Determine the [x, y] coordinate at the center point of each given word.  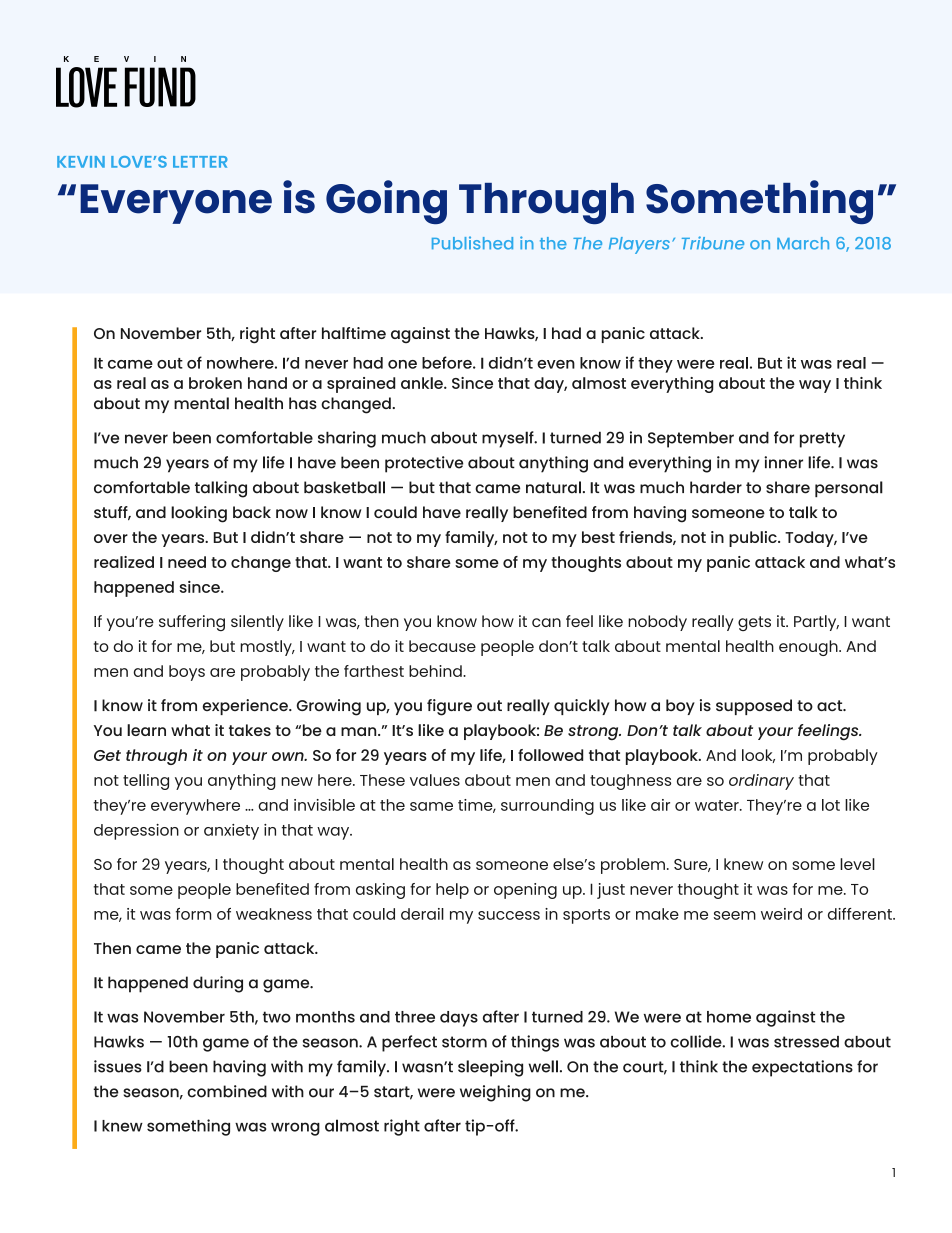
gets [754, 623]
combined [227, 1091]
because [442, 646]
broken [215, 383]
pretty [822, 440]
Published [472, 243]
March [803, 243]
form [193, 914]
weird [781, 914]
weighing [495, 1093]
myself [509, 439]
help [452, 891]
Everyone [176, 204]
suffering [192, 623]
